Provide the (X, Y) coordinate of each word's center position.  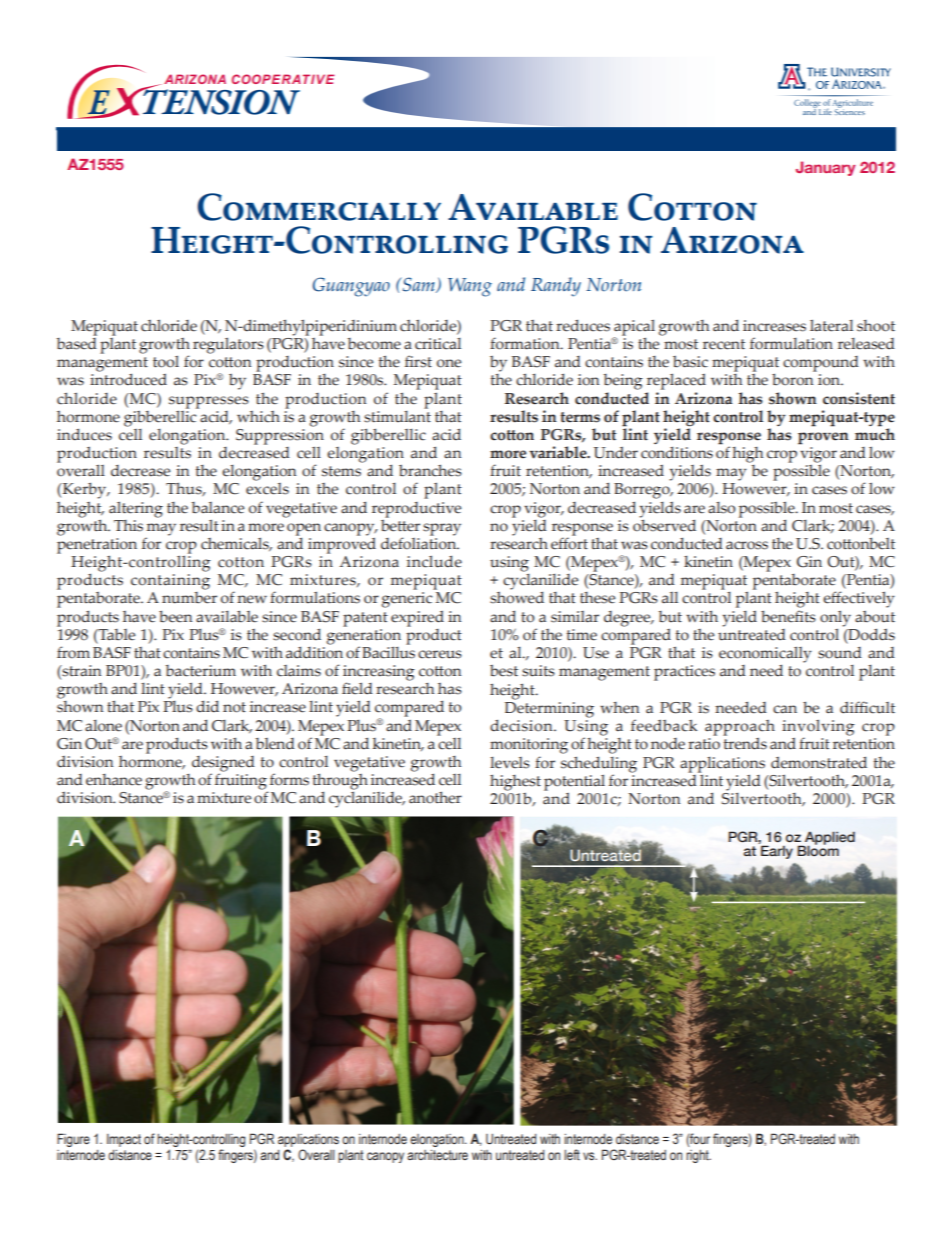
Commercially (319, 207)
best (504, 671)
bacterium (201, 671)
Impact (124, 1140)
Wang (470, 287)
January (826, 168)
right (698, 1156)
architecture (437, 1155)
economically (765, 655)
